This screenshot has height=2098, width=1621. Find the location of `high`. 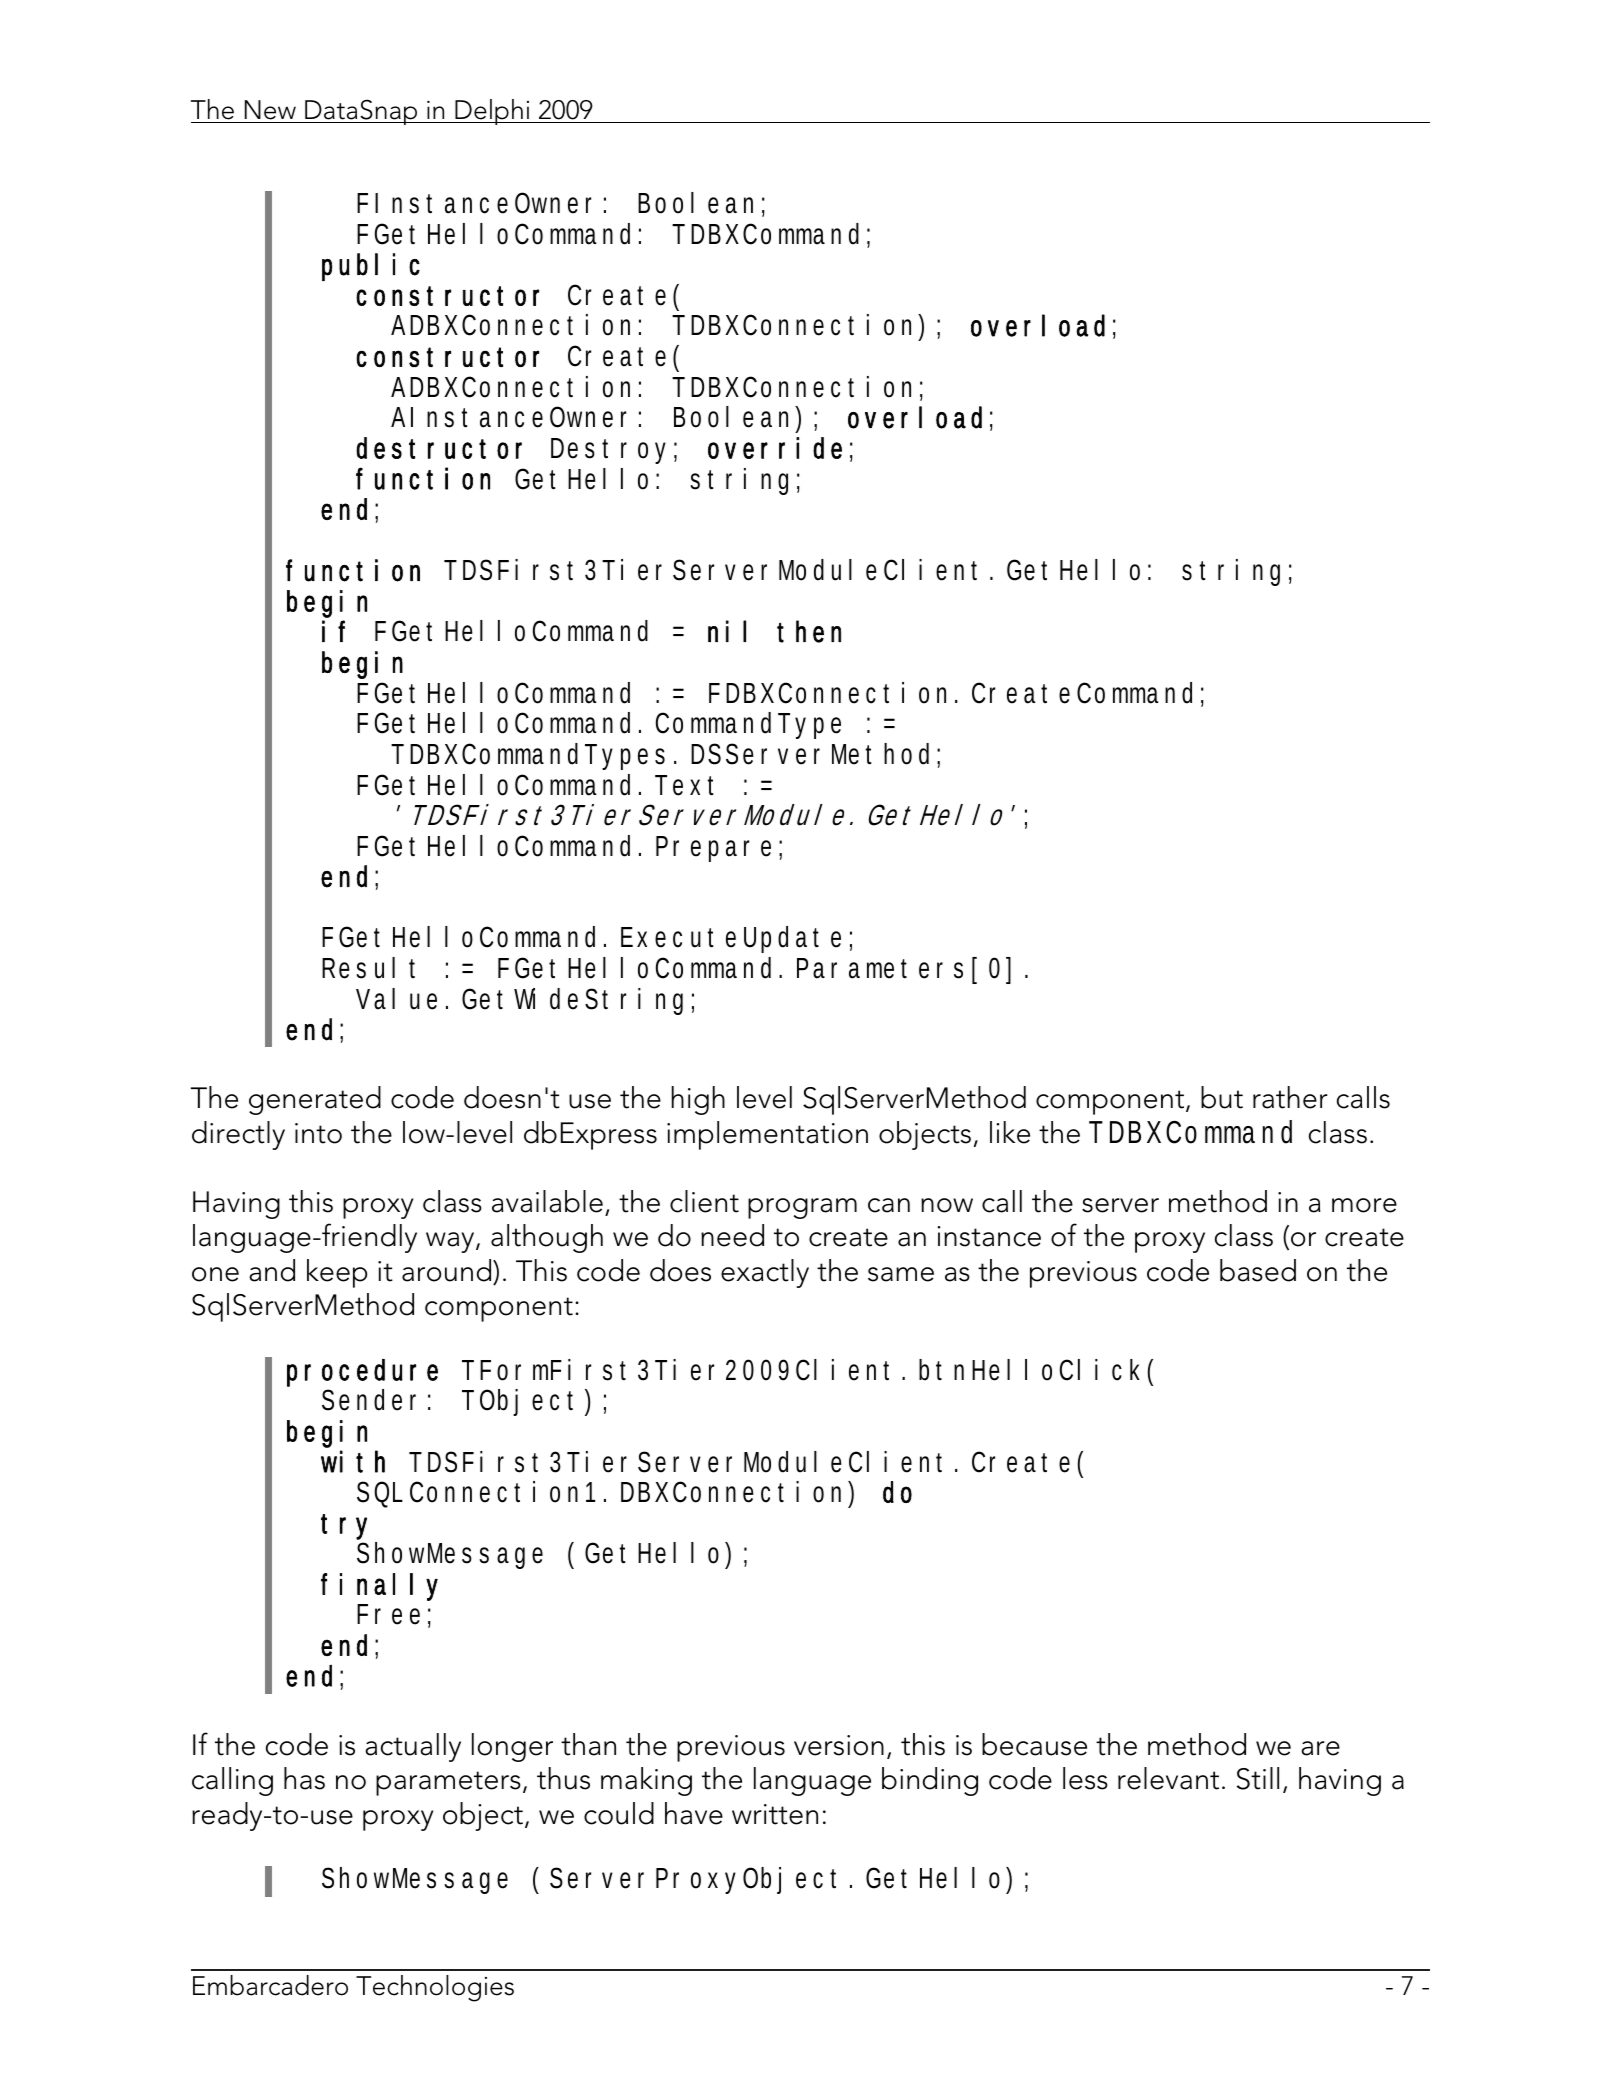

high is located at coordinates (698, 1100).
